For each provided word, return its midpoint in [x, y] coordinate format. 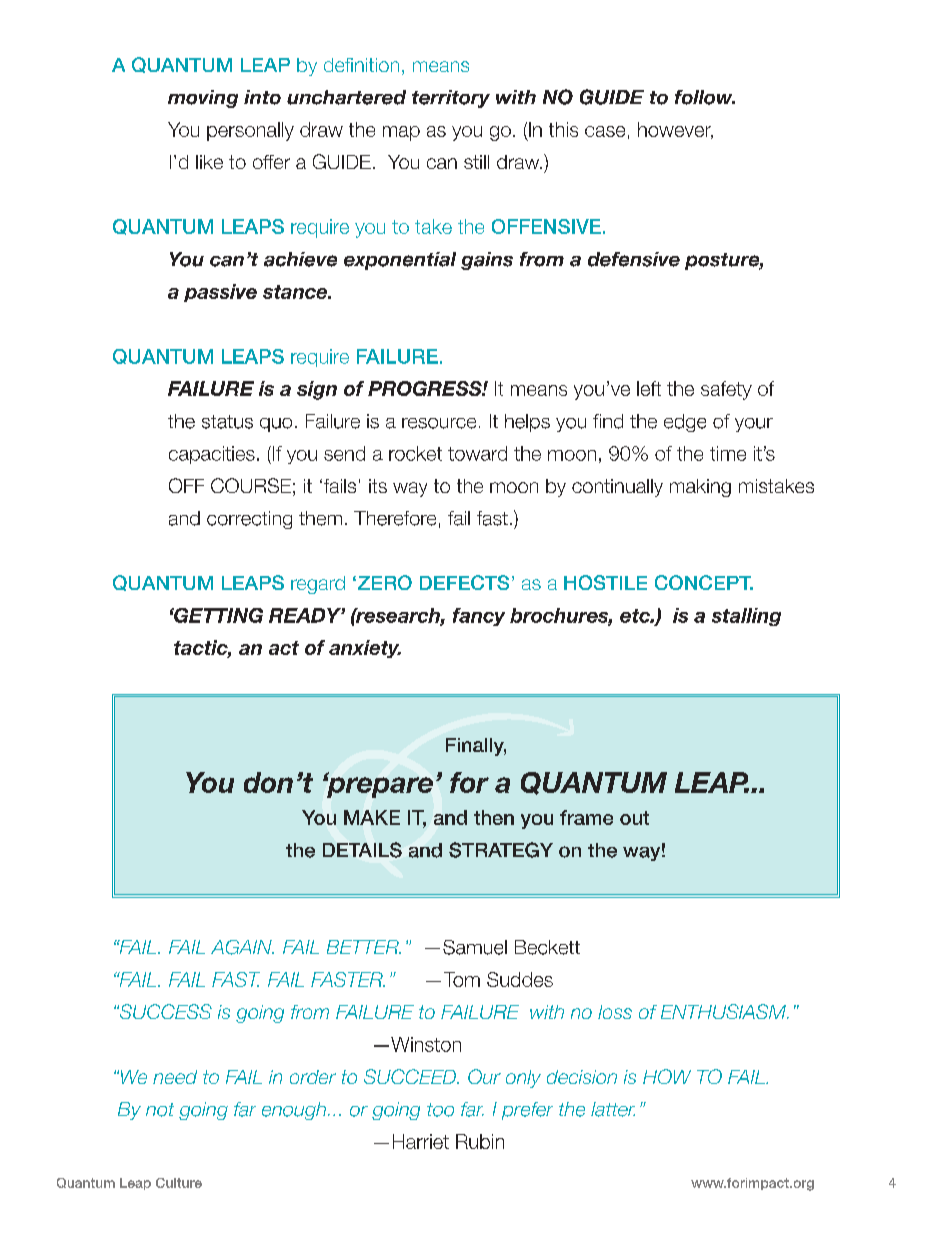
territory [451, 99]
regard [318, 585]
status [227, 422]
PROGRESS [426, 388]
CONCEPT [704, 582]
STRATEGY [501, 850]
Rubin [480, 1141]
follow [705, 97]
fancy [479, 617]
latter [613, 1109]
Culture [179, 1183]
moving [203, 99]
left [649, 388]
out [634, 818]
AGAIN [242, 947]
